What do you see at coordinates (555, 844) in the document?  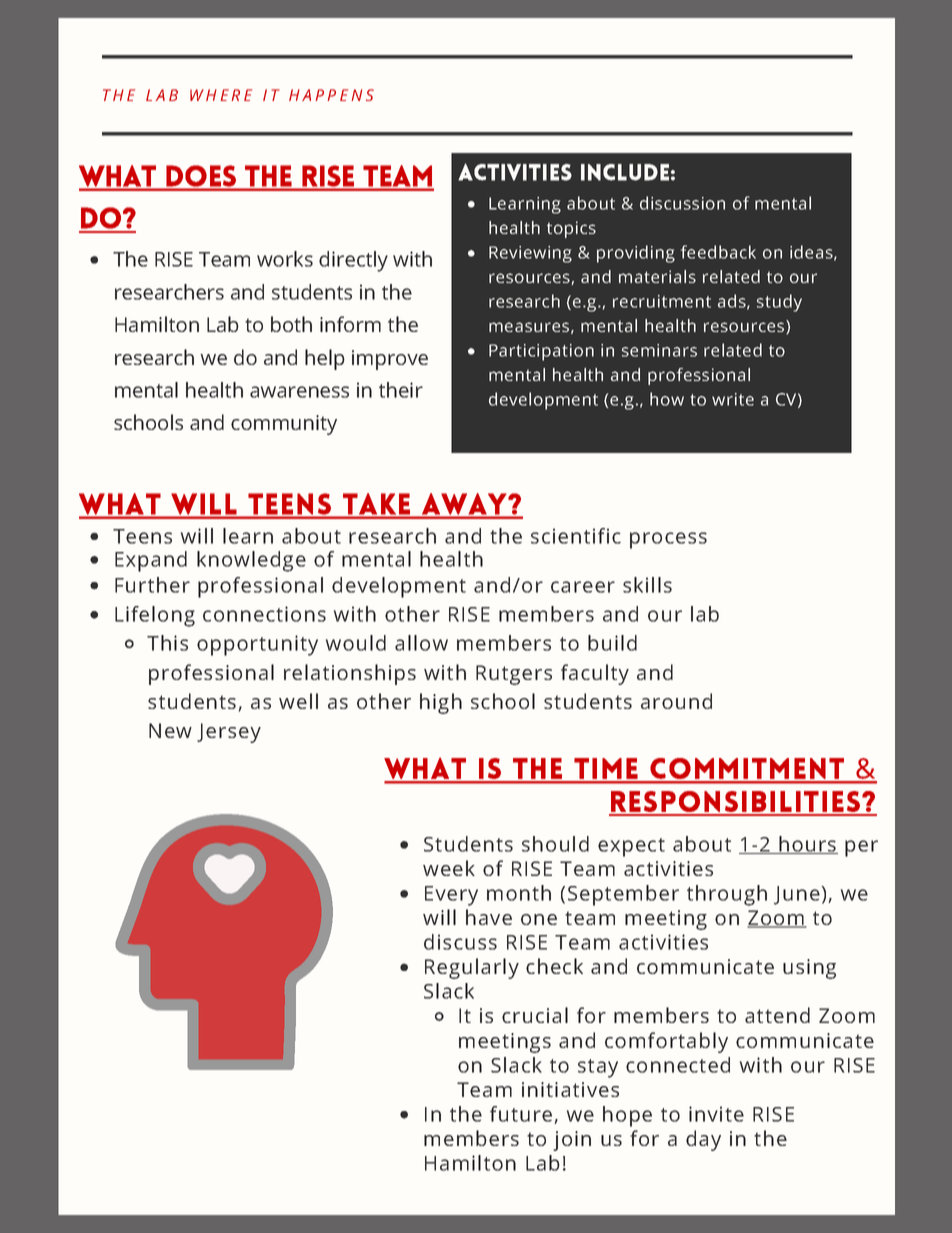 I see `should` at bounding box center [555, 844].
